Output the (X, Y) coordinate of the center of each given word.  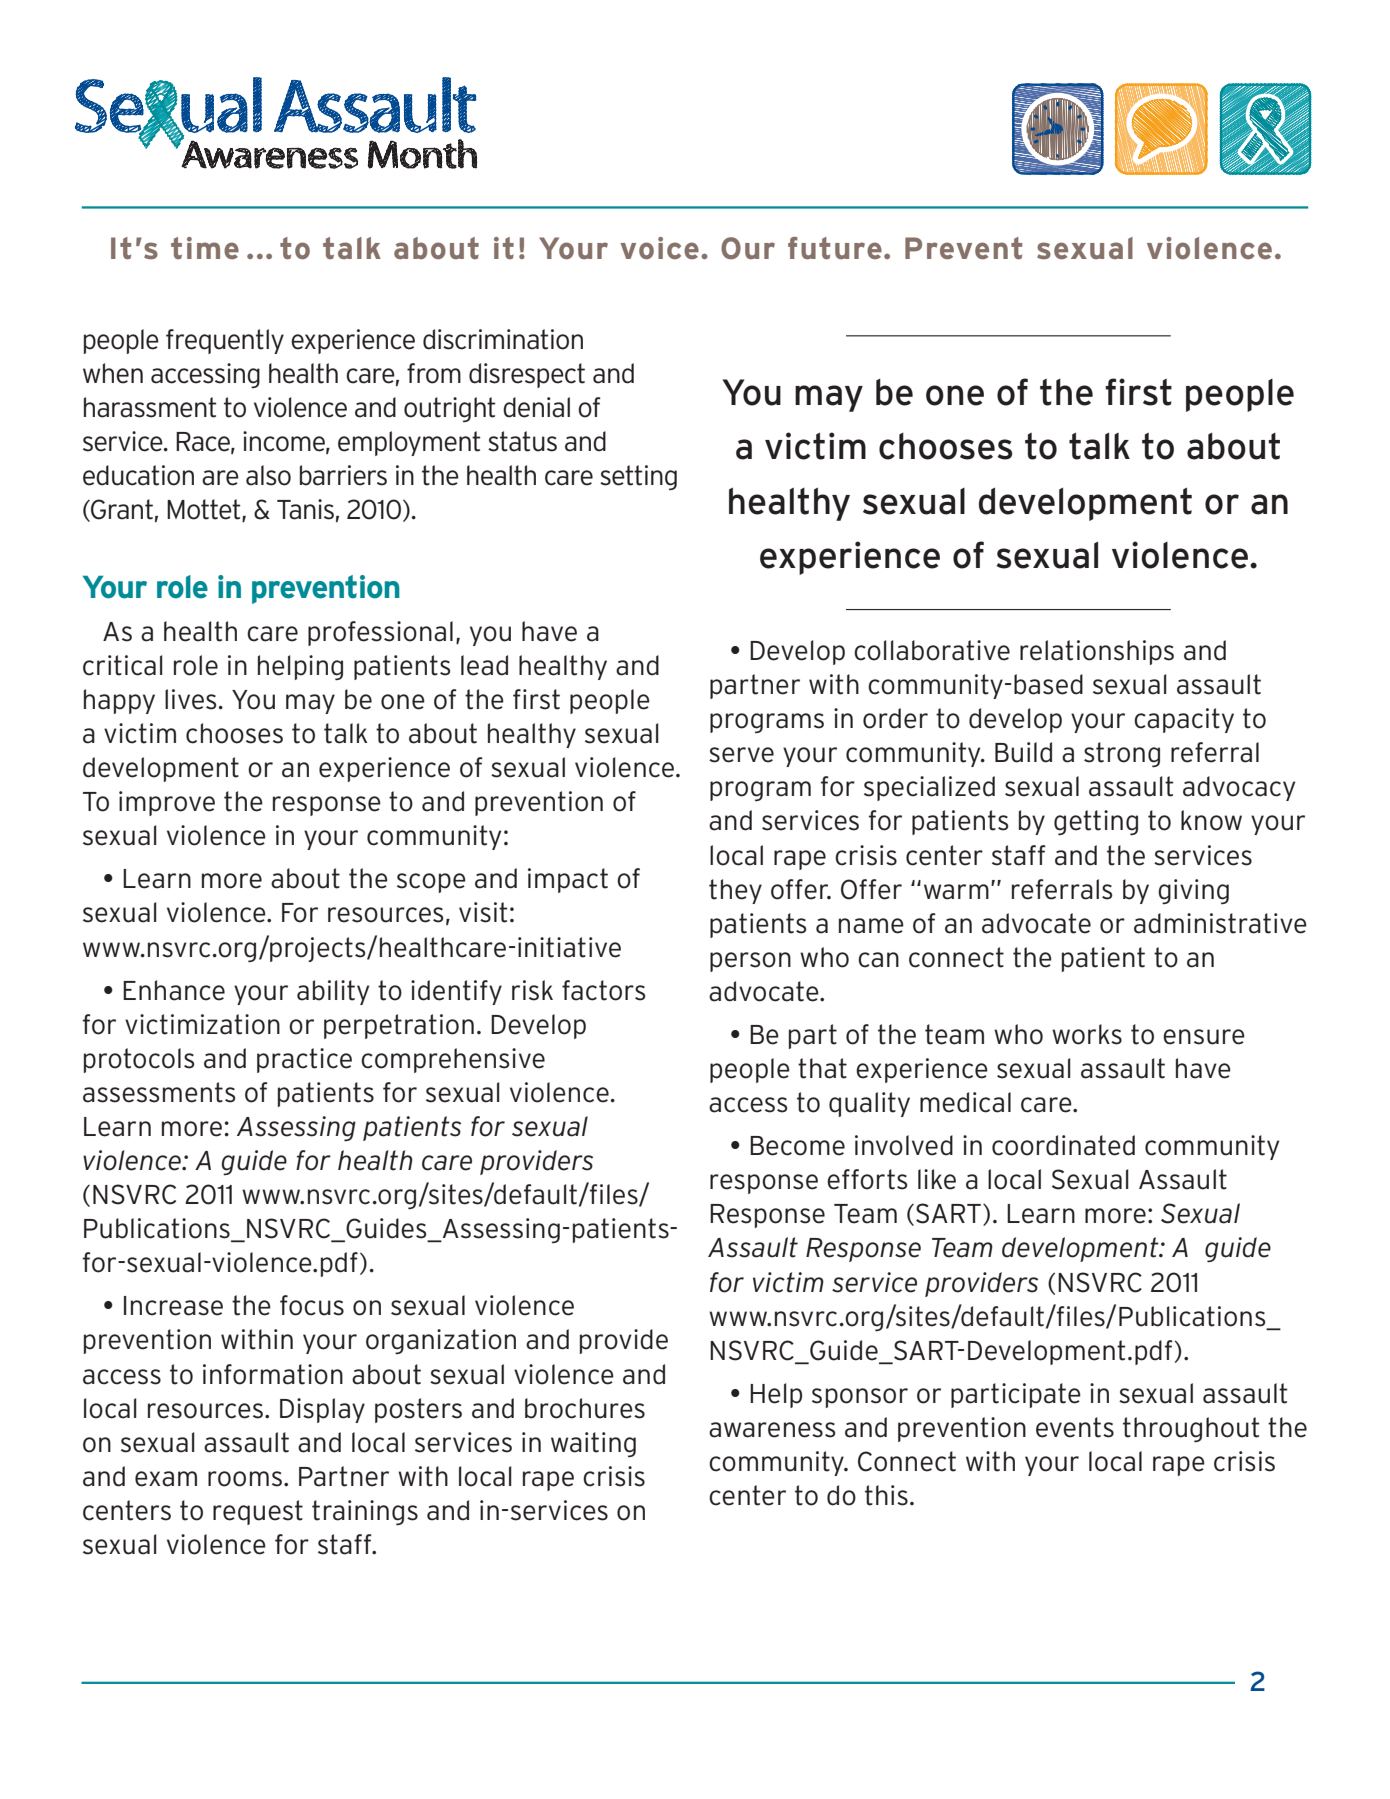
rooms (245, 1479)
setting (638, 477)
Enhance (174, 990)
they (735, 891)
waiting (593, 1444)
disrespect (527, 375)
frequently (225, 341)
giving (1193, 892)
